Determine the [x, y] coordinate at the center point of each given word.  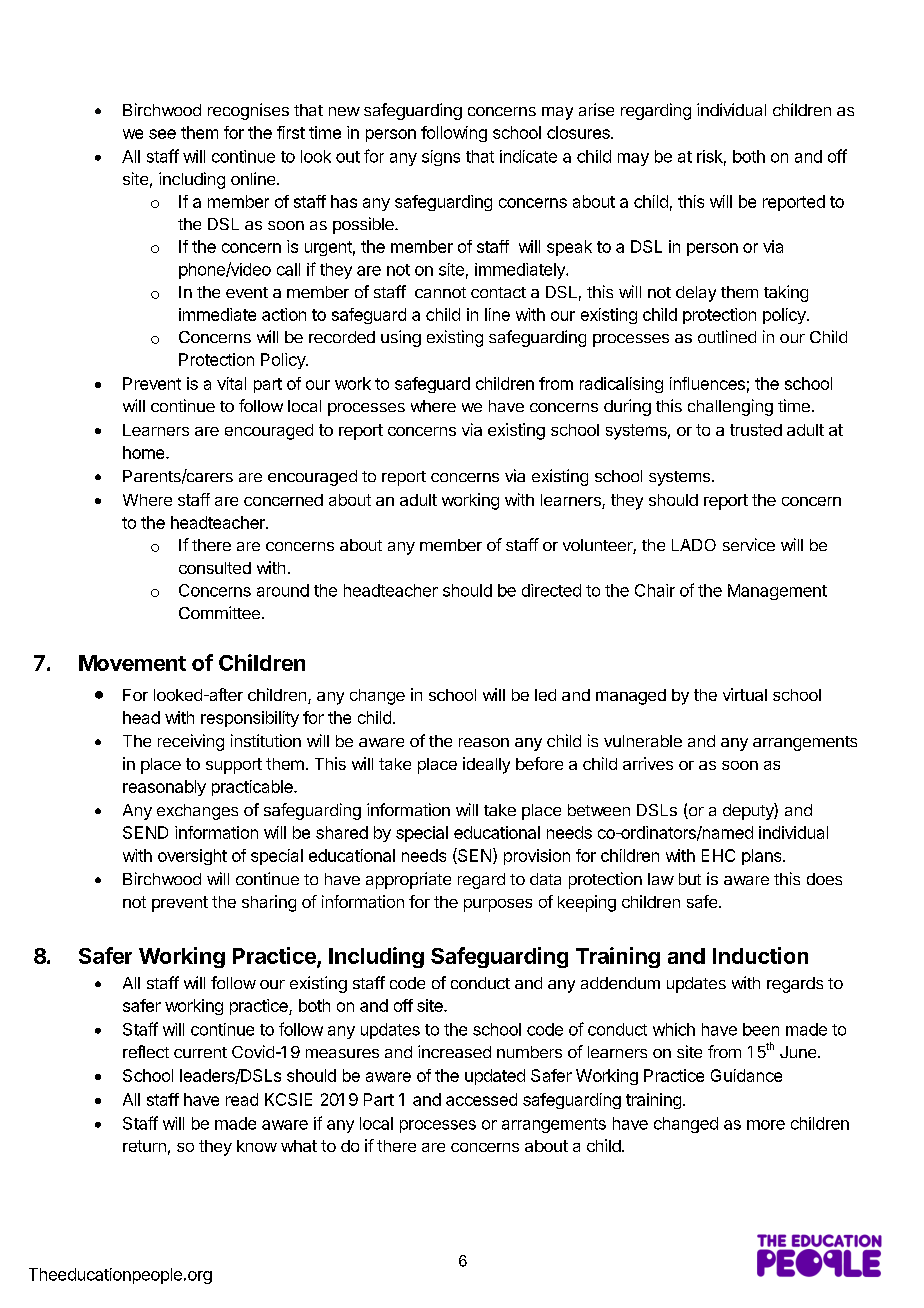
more [766, 1125]
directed [551, 590]
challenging [730, 407]
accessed [481, 1099]
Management [777, 592]
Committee [219, 612]
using [401, 338]
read [242, 1099]
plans [763, 857]
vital [231, 383]
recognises [248, 111]
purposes [498, 905]
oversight [192, 857]
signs [441, 158]
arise [596, 109]
